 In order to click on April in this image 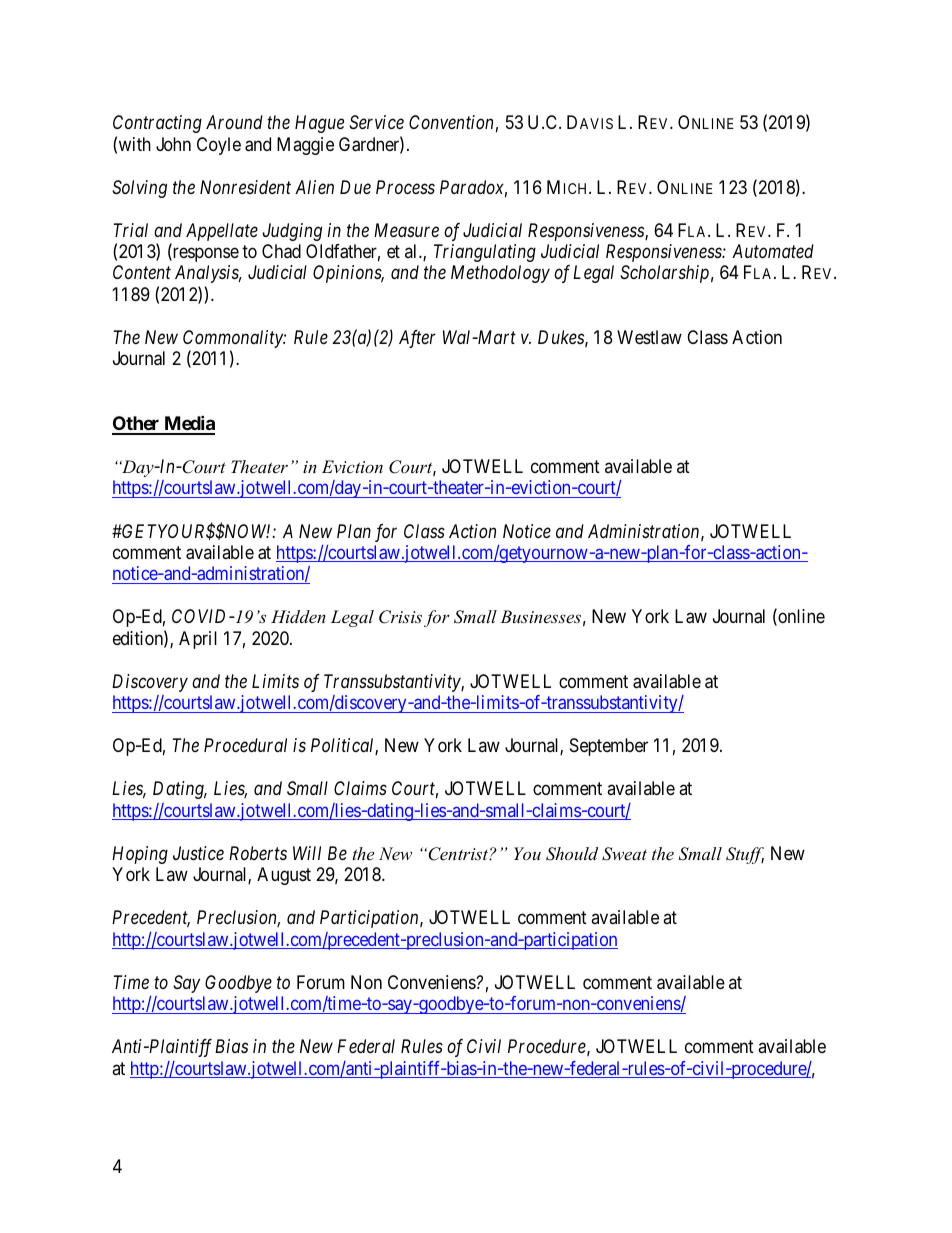, I will do `click(198, 640)`.
